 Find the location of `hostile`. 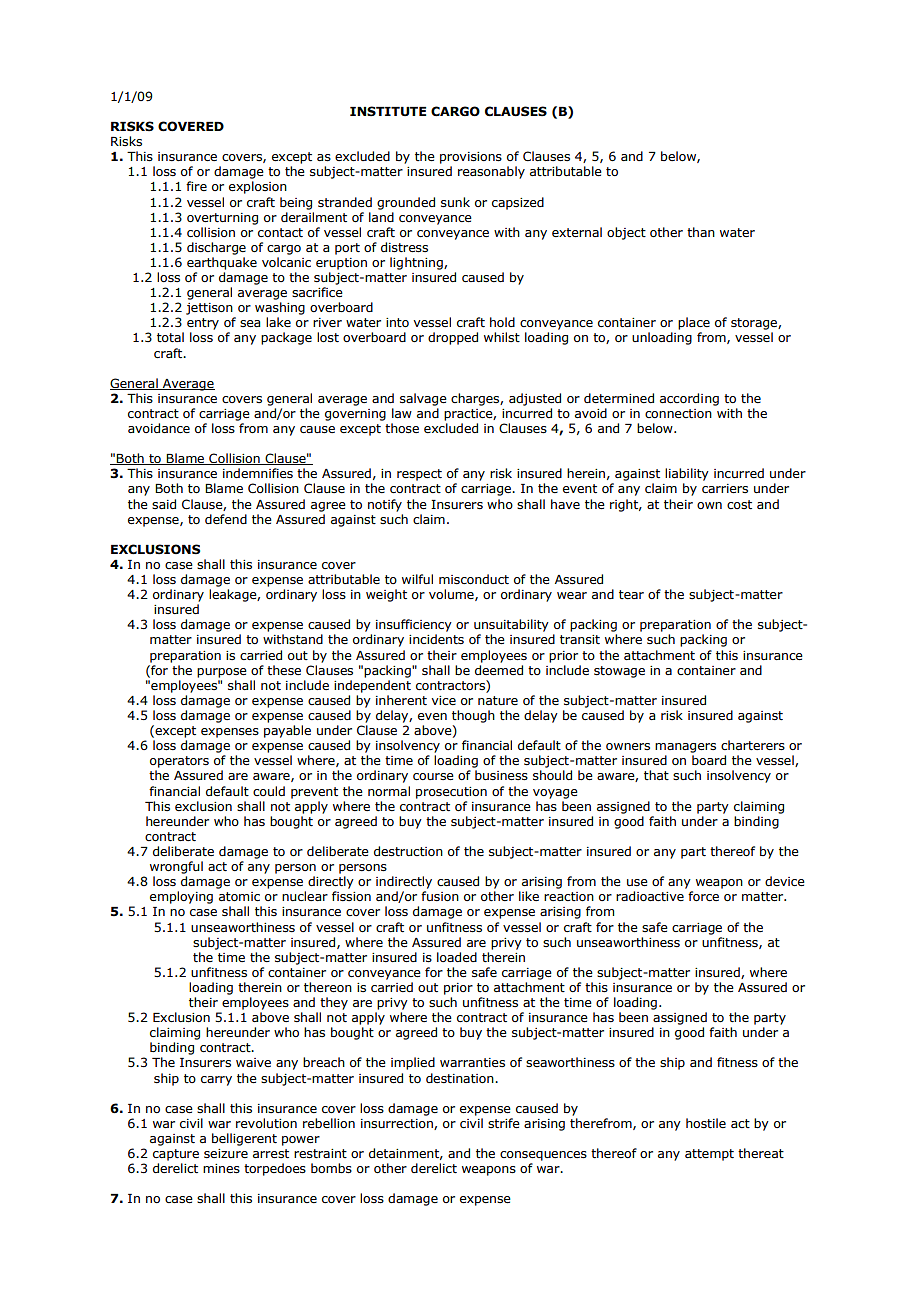

hostile is located at coordinates (706, 1123).
